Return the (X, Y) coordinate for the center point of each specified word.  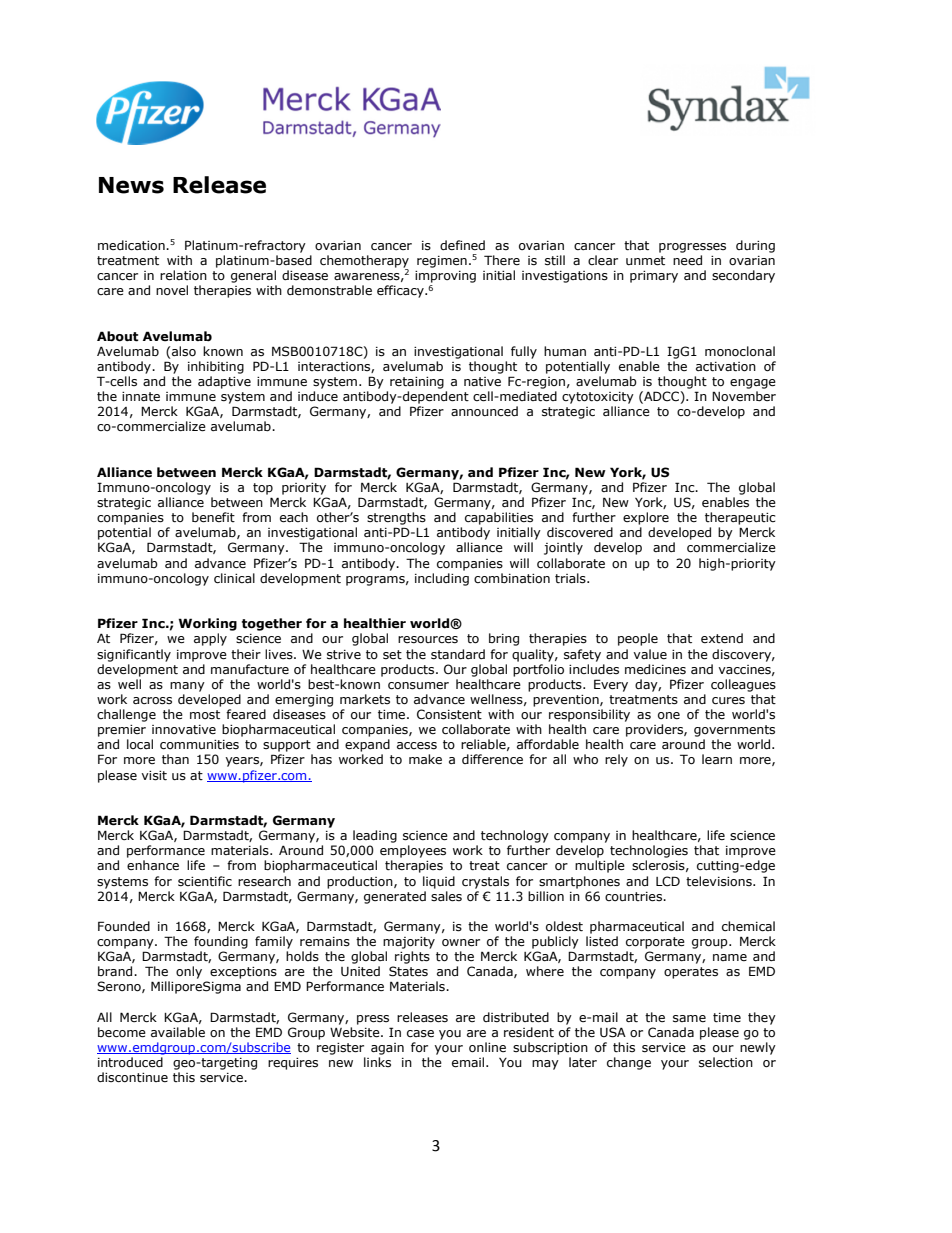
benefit (213, 517)
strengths (396, 518)
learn (717, 759)
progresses (692, 248)
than (175, 759)
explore (646, 518)
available (178, 1032)
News (131, 185)
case (420, 1034)
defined (462, 245)
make (425, 759)
